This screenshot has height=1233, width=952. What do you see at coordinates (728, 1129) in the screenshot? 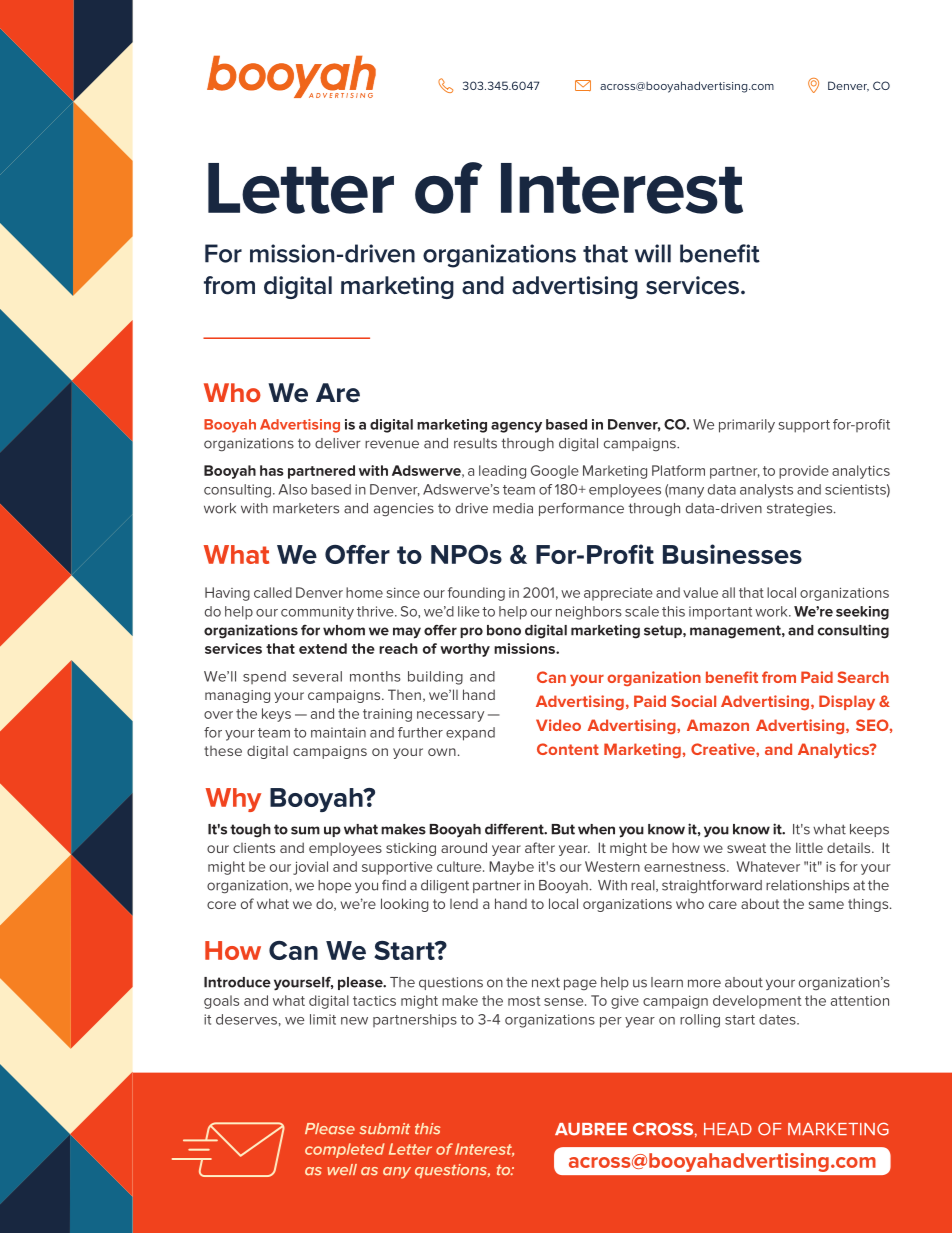
I see `HEAD` at bounding box center [728, 1129].
